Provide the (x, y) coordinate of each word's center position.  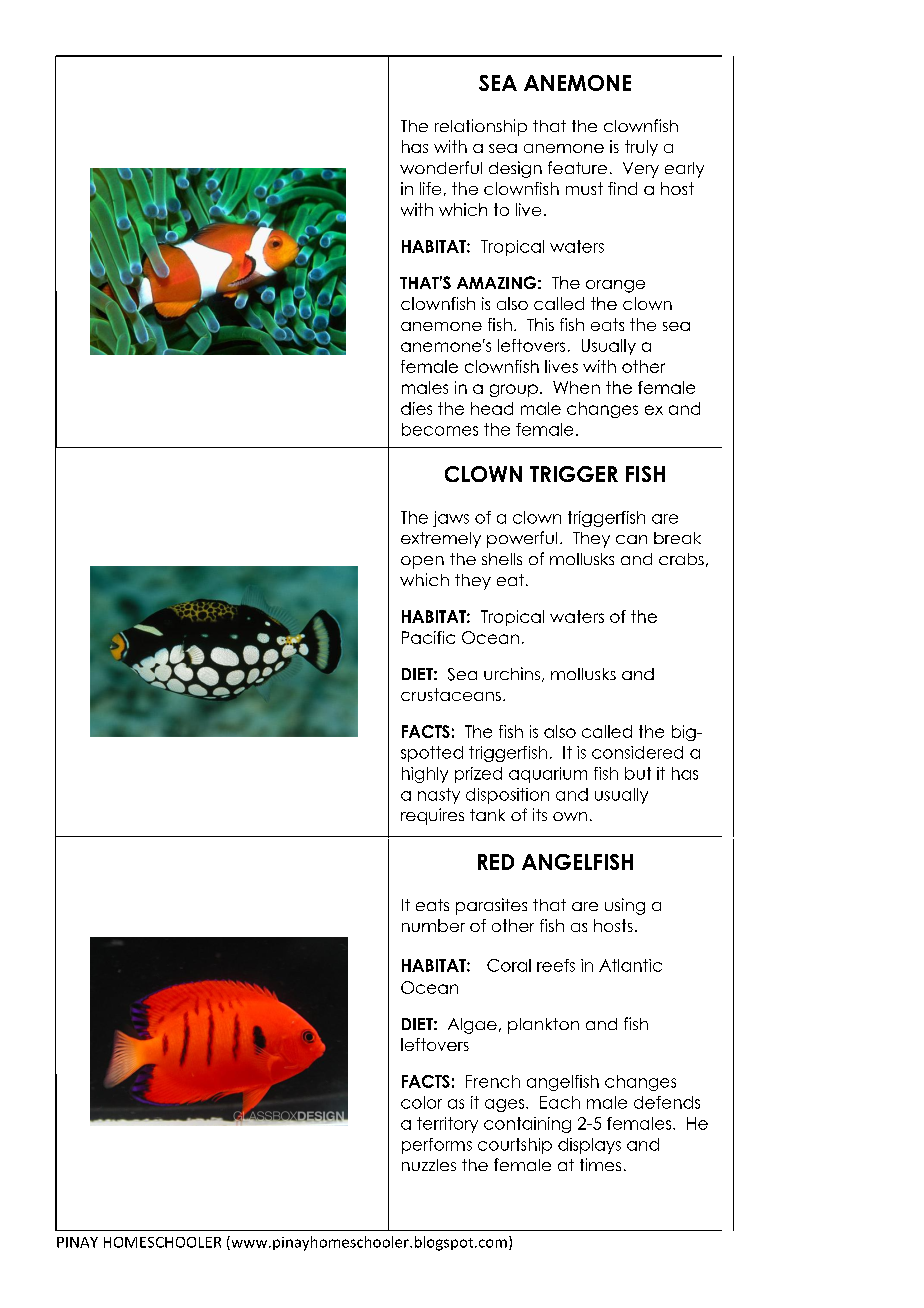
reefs (556, 965)
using (625, 906)
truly (641, 148)
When (576, 387)
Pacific (428, 637)
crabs (681, 559)
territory (447, 1125)
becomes (440, 429)
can (631, 539)
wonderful (441, 167)
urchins (512, 673)
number (433, 925)
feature (577, 167)
